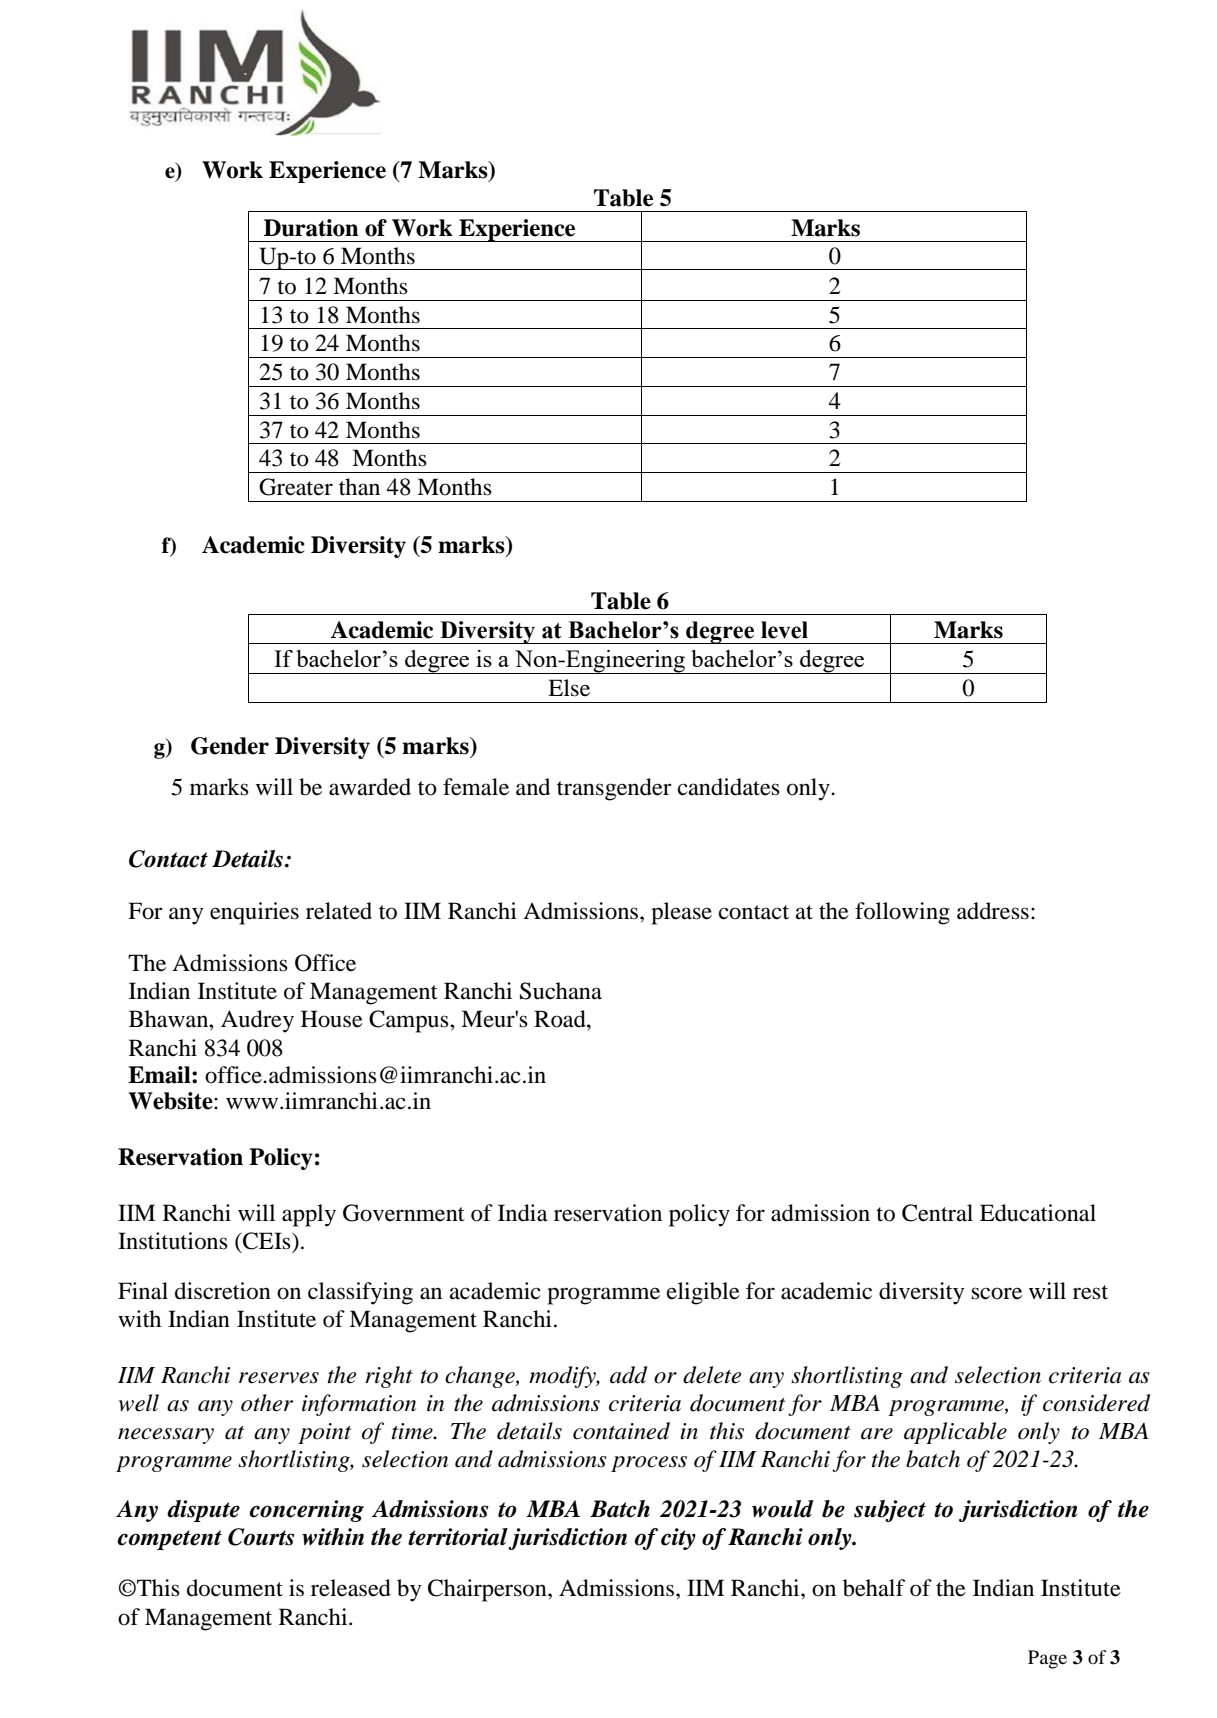  What do you see at coordinates (678, 1539) in the screenshot?
I see `city` at bounding box center [678, 1539].
